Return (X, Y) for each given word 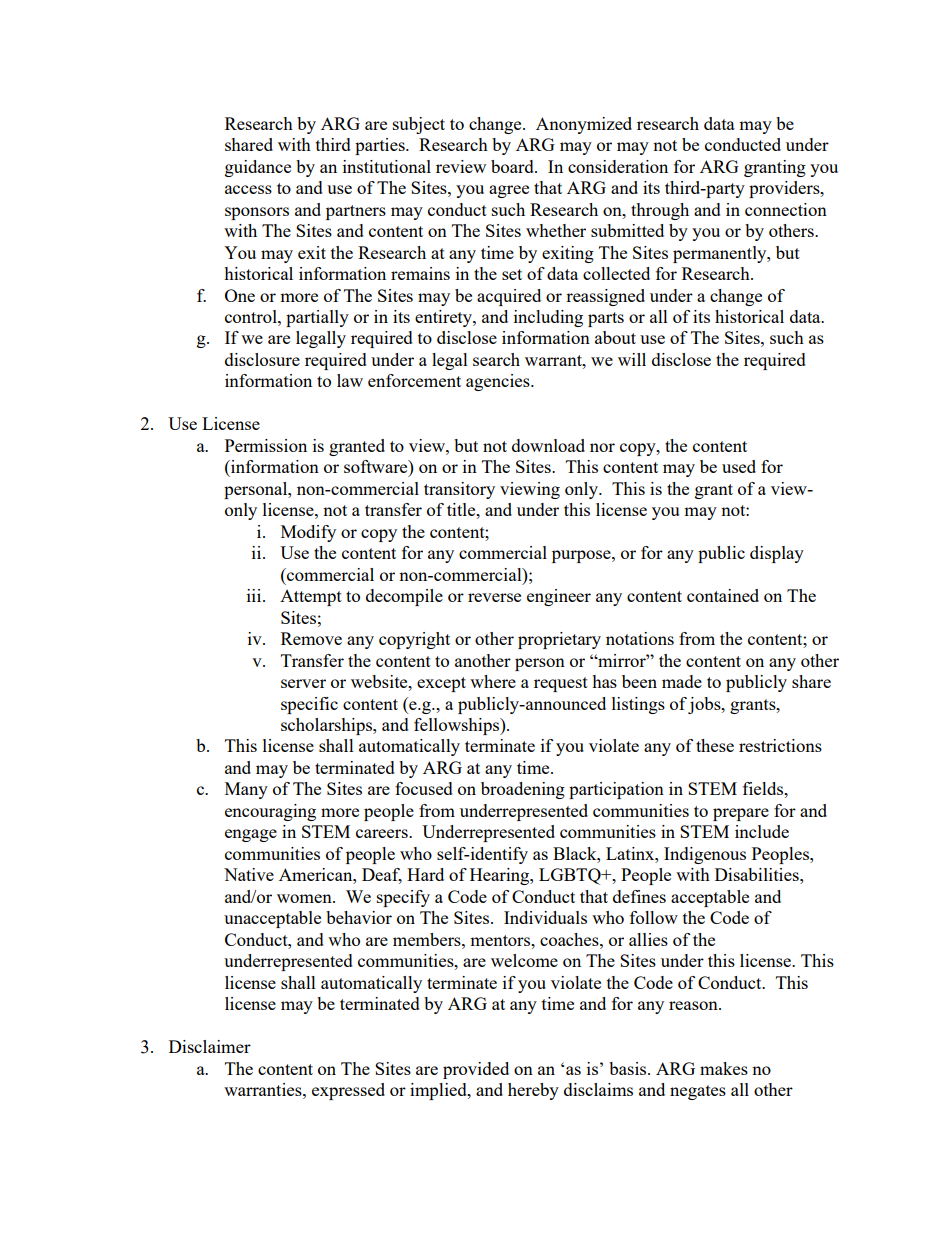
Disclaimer (210, 1046)
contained (723, 595)
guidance (258, 168)
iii (255, 595)
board (513, 166)
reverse (494, 597)
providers (785, 189)
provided (476, 1070)
